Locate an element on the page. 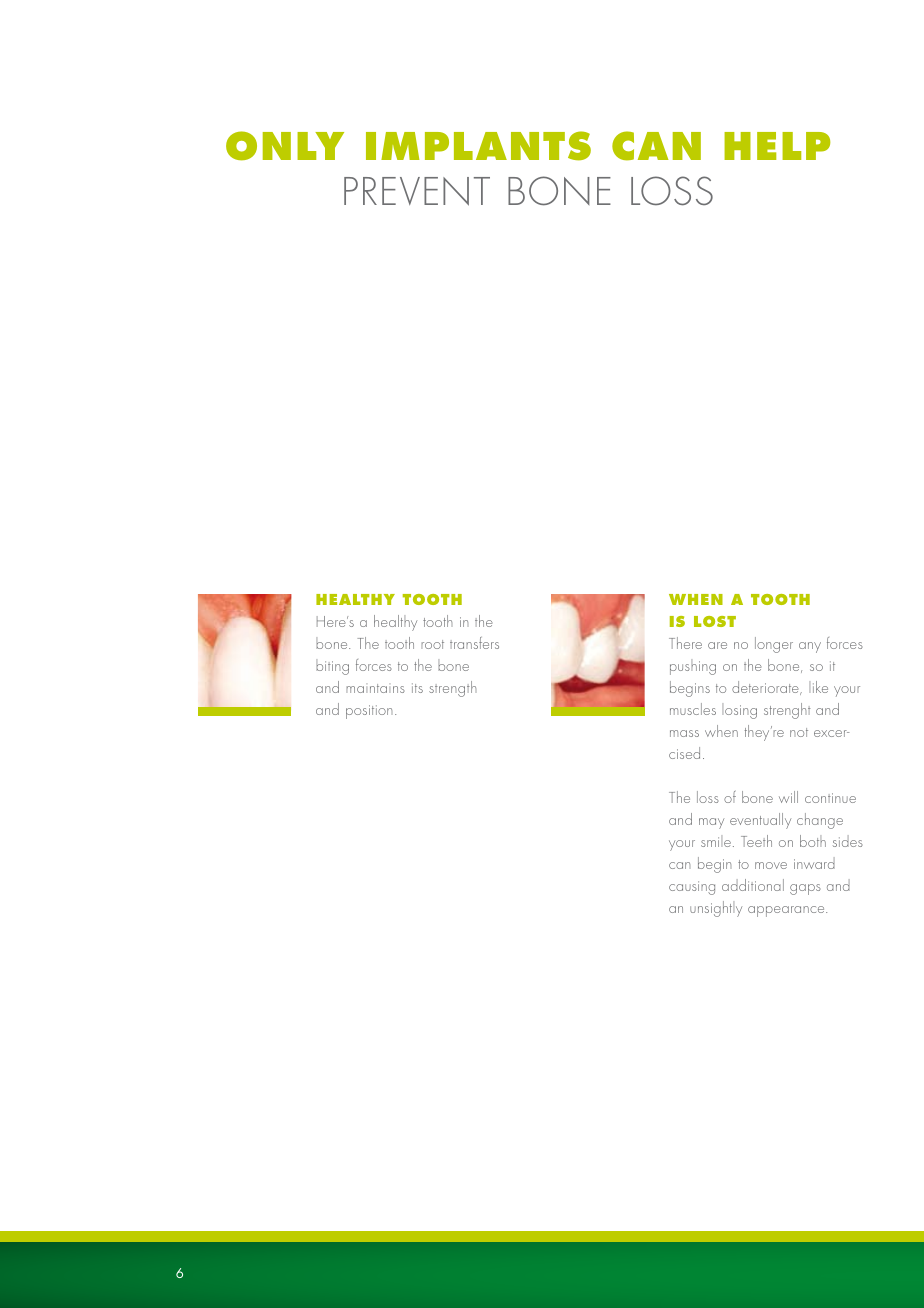 This image has width=924, height=1308. PREVENT is located at coordinates (417, 191).
